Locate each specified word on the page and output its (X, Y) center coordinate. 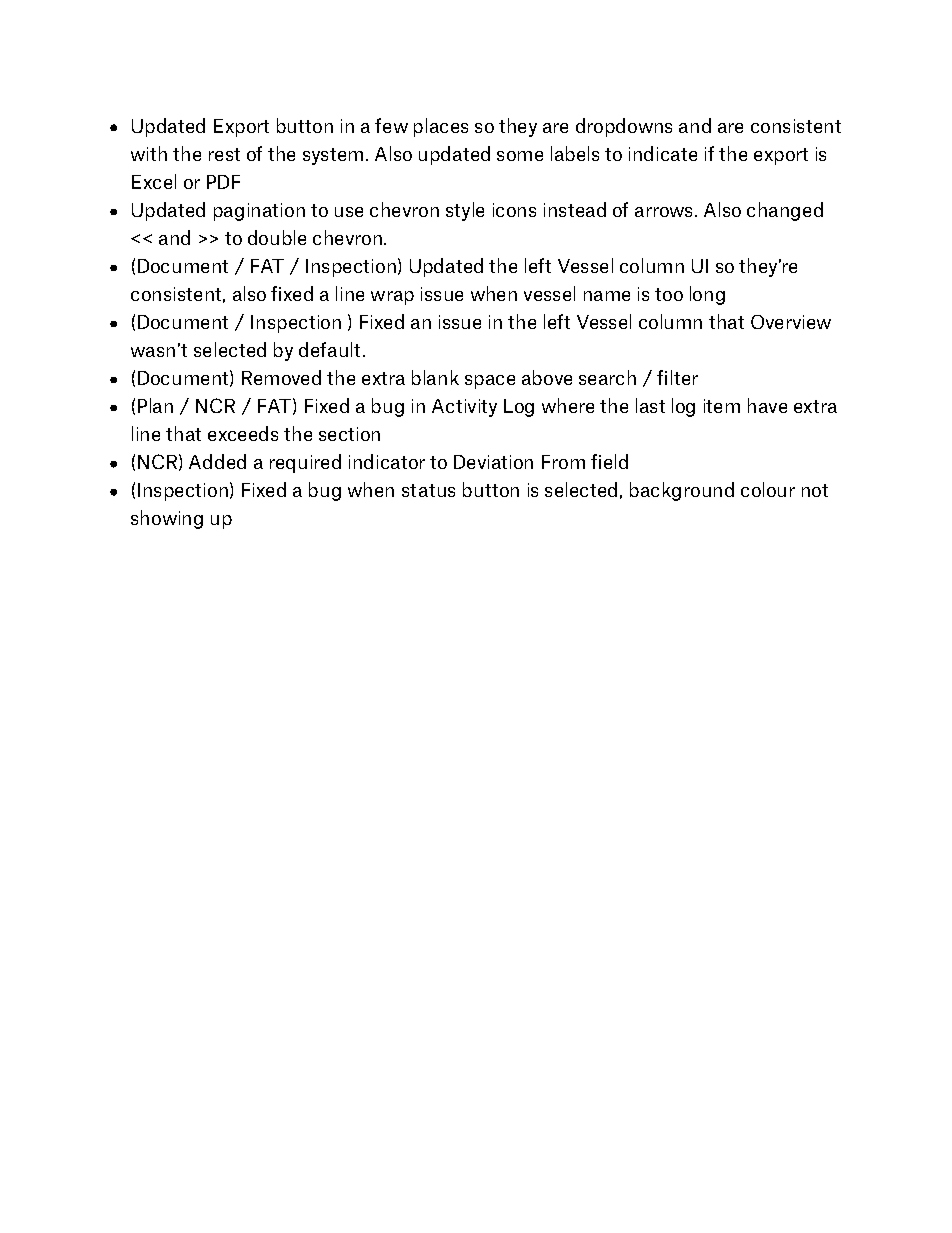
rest (224, 154)
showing (167, 519)
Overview (791, 322)
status (428, 490)
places (441, 127)
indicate (663, 153)
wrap (392, 298)
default (331, 349)
